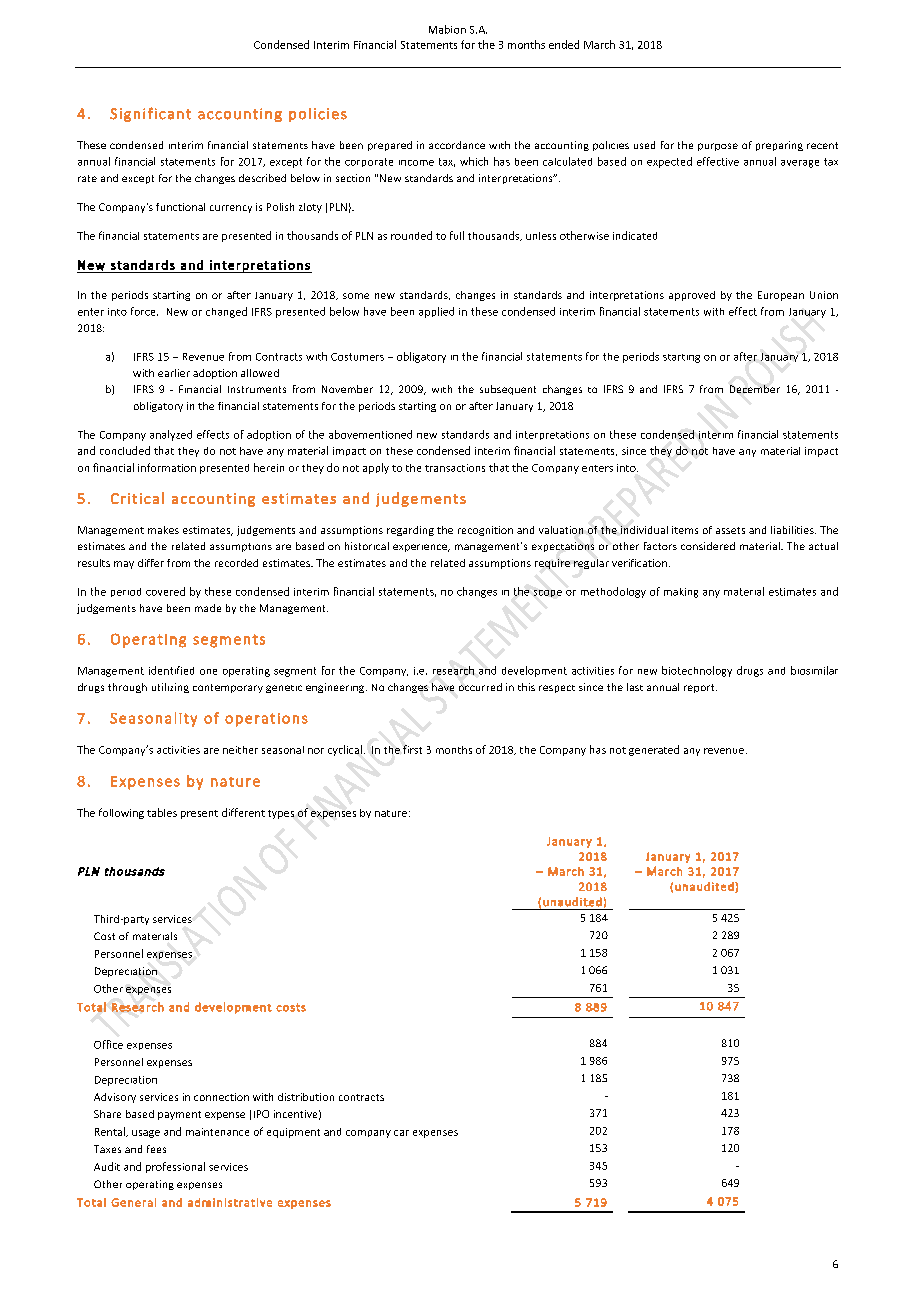  What do you see at coordinates (208, 608) in the document?
I see `made` at bounding box center [208, 608].
